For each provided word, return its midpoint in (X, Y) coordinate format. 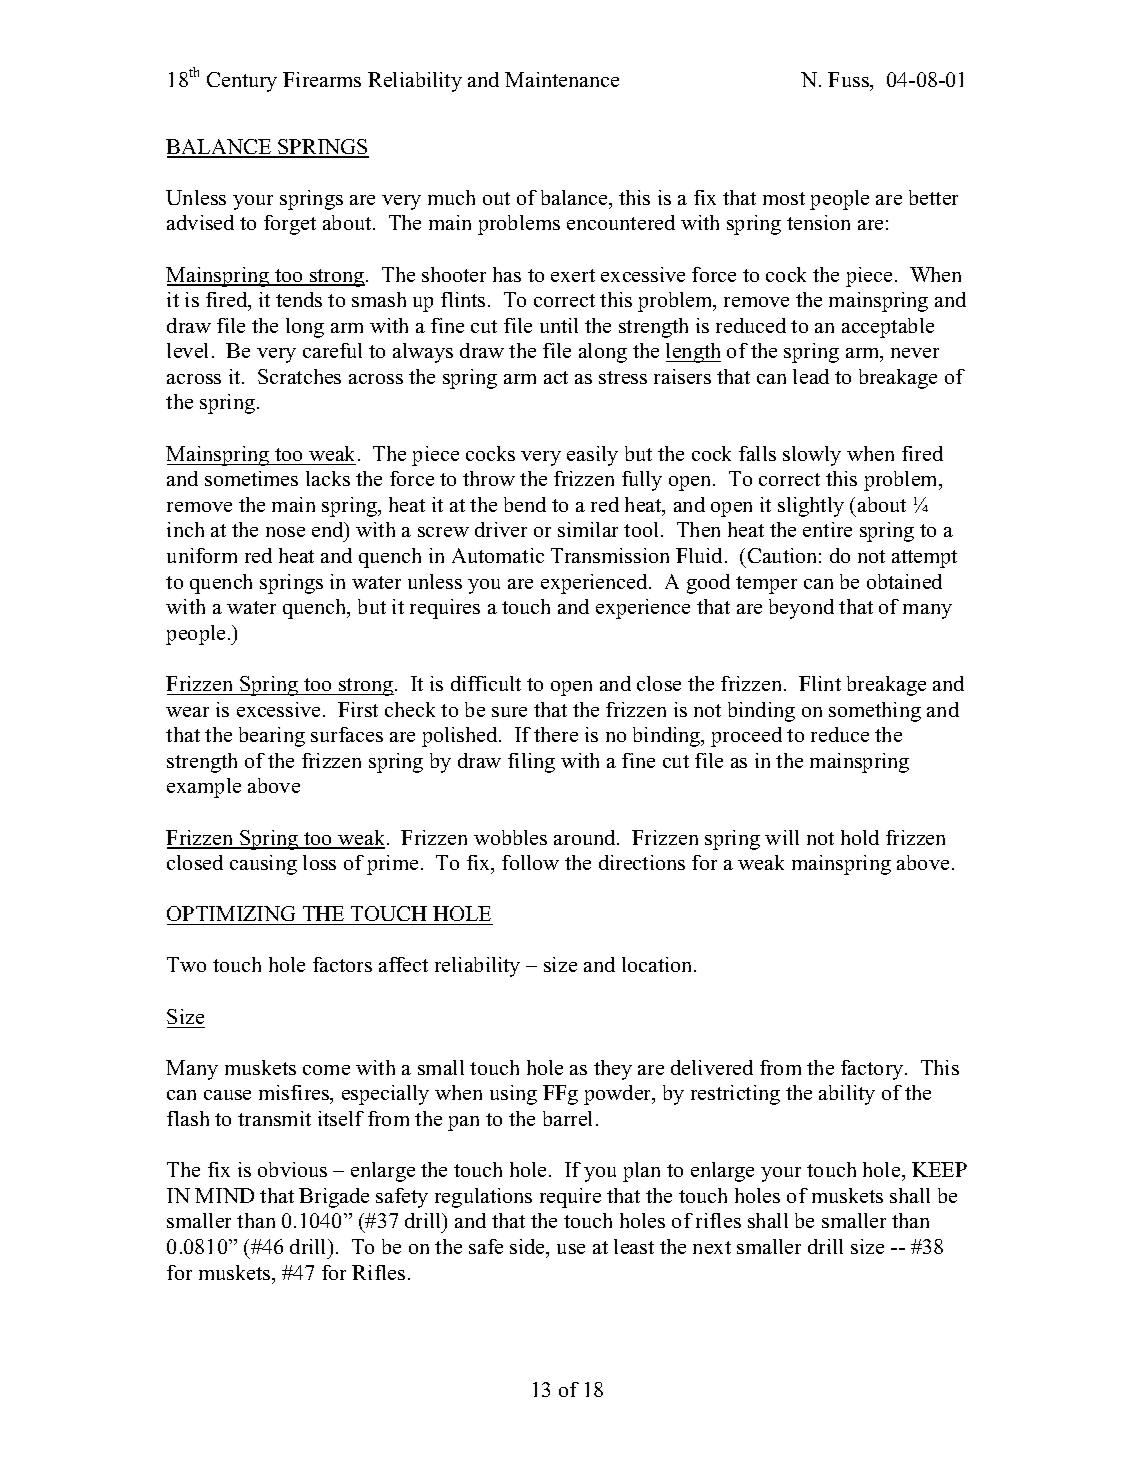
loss (319, 862)
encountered (621, 222)
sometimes (251, 478)
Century (242, 82)
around (586, 837)
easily (592, 456)
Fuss (849, 79)
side (529, 1248)
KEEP (939, 1169)
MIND (224, 1195)
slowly (812, 456)
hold (860, 837)
